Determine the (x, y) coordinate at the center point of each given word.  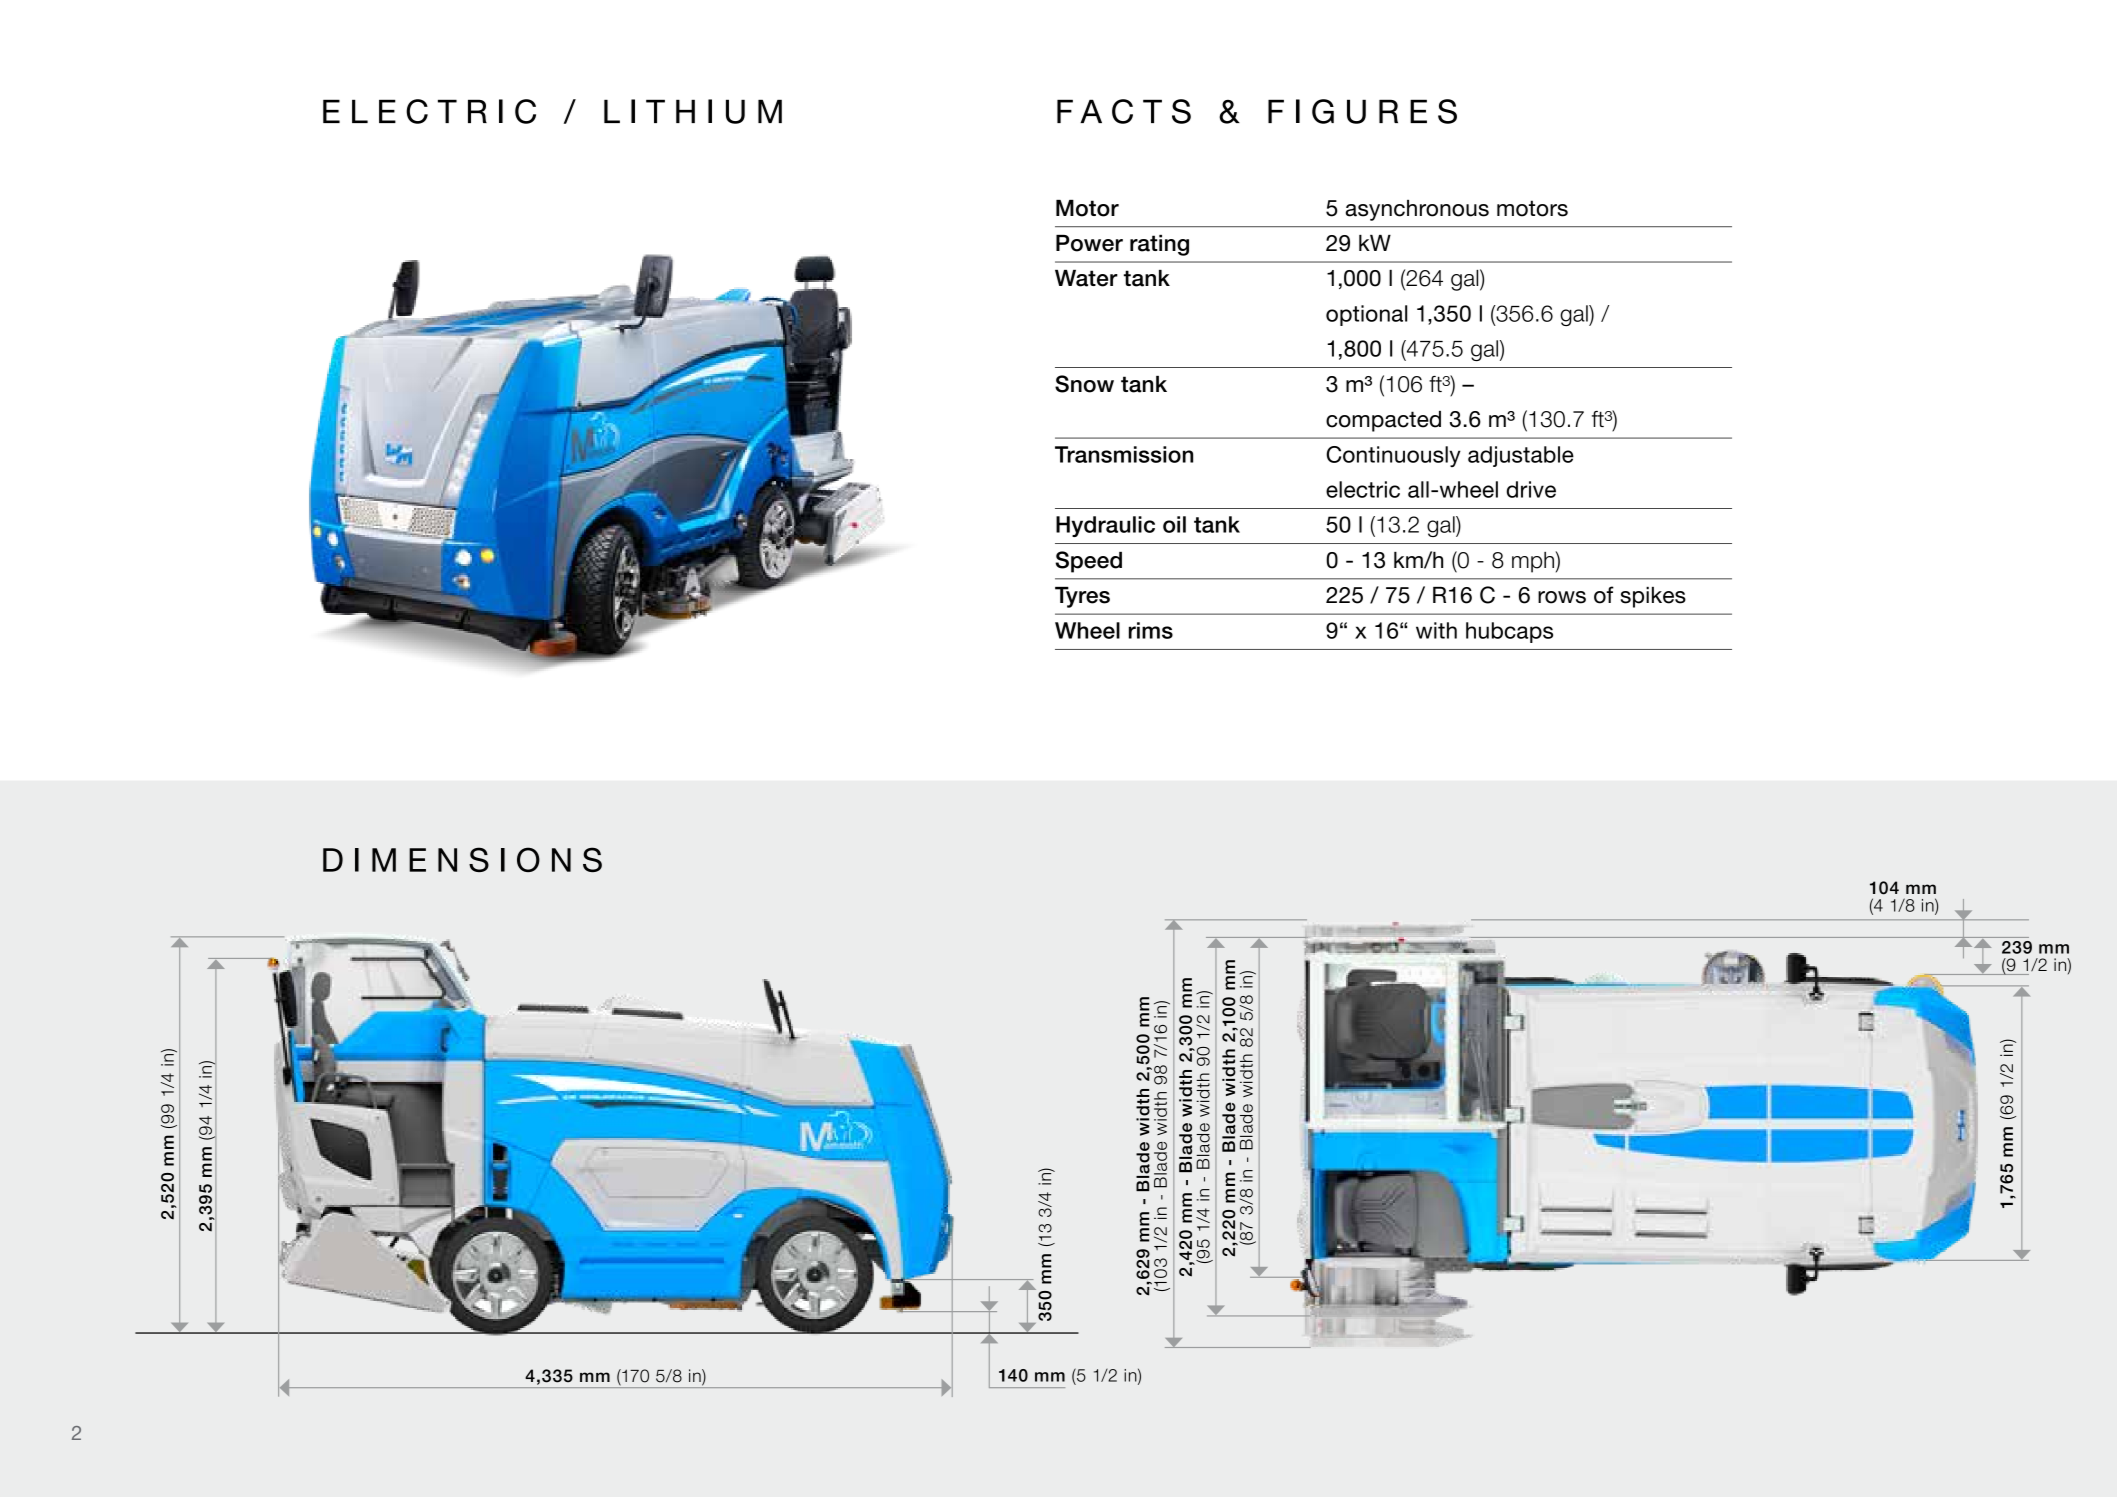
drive (1531, 489)
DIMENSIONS (462, 859)
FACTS (1124, 111)
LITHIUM (693, 111)
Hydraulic (1105, 526)
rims (1151, 630)
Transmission (1124, 454)
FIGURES (1362, 111)
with (1436, 630)
